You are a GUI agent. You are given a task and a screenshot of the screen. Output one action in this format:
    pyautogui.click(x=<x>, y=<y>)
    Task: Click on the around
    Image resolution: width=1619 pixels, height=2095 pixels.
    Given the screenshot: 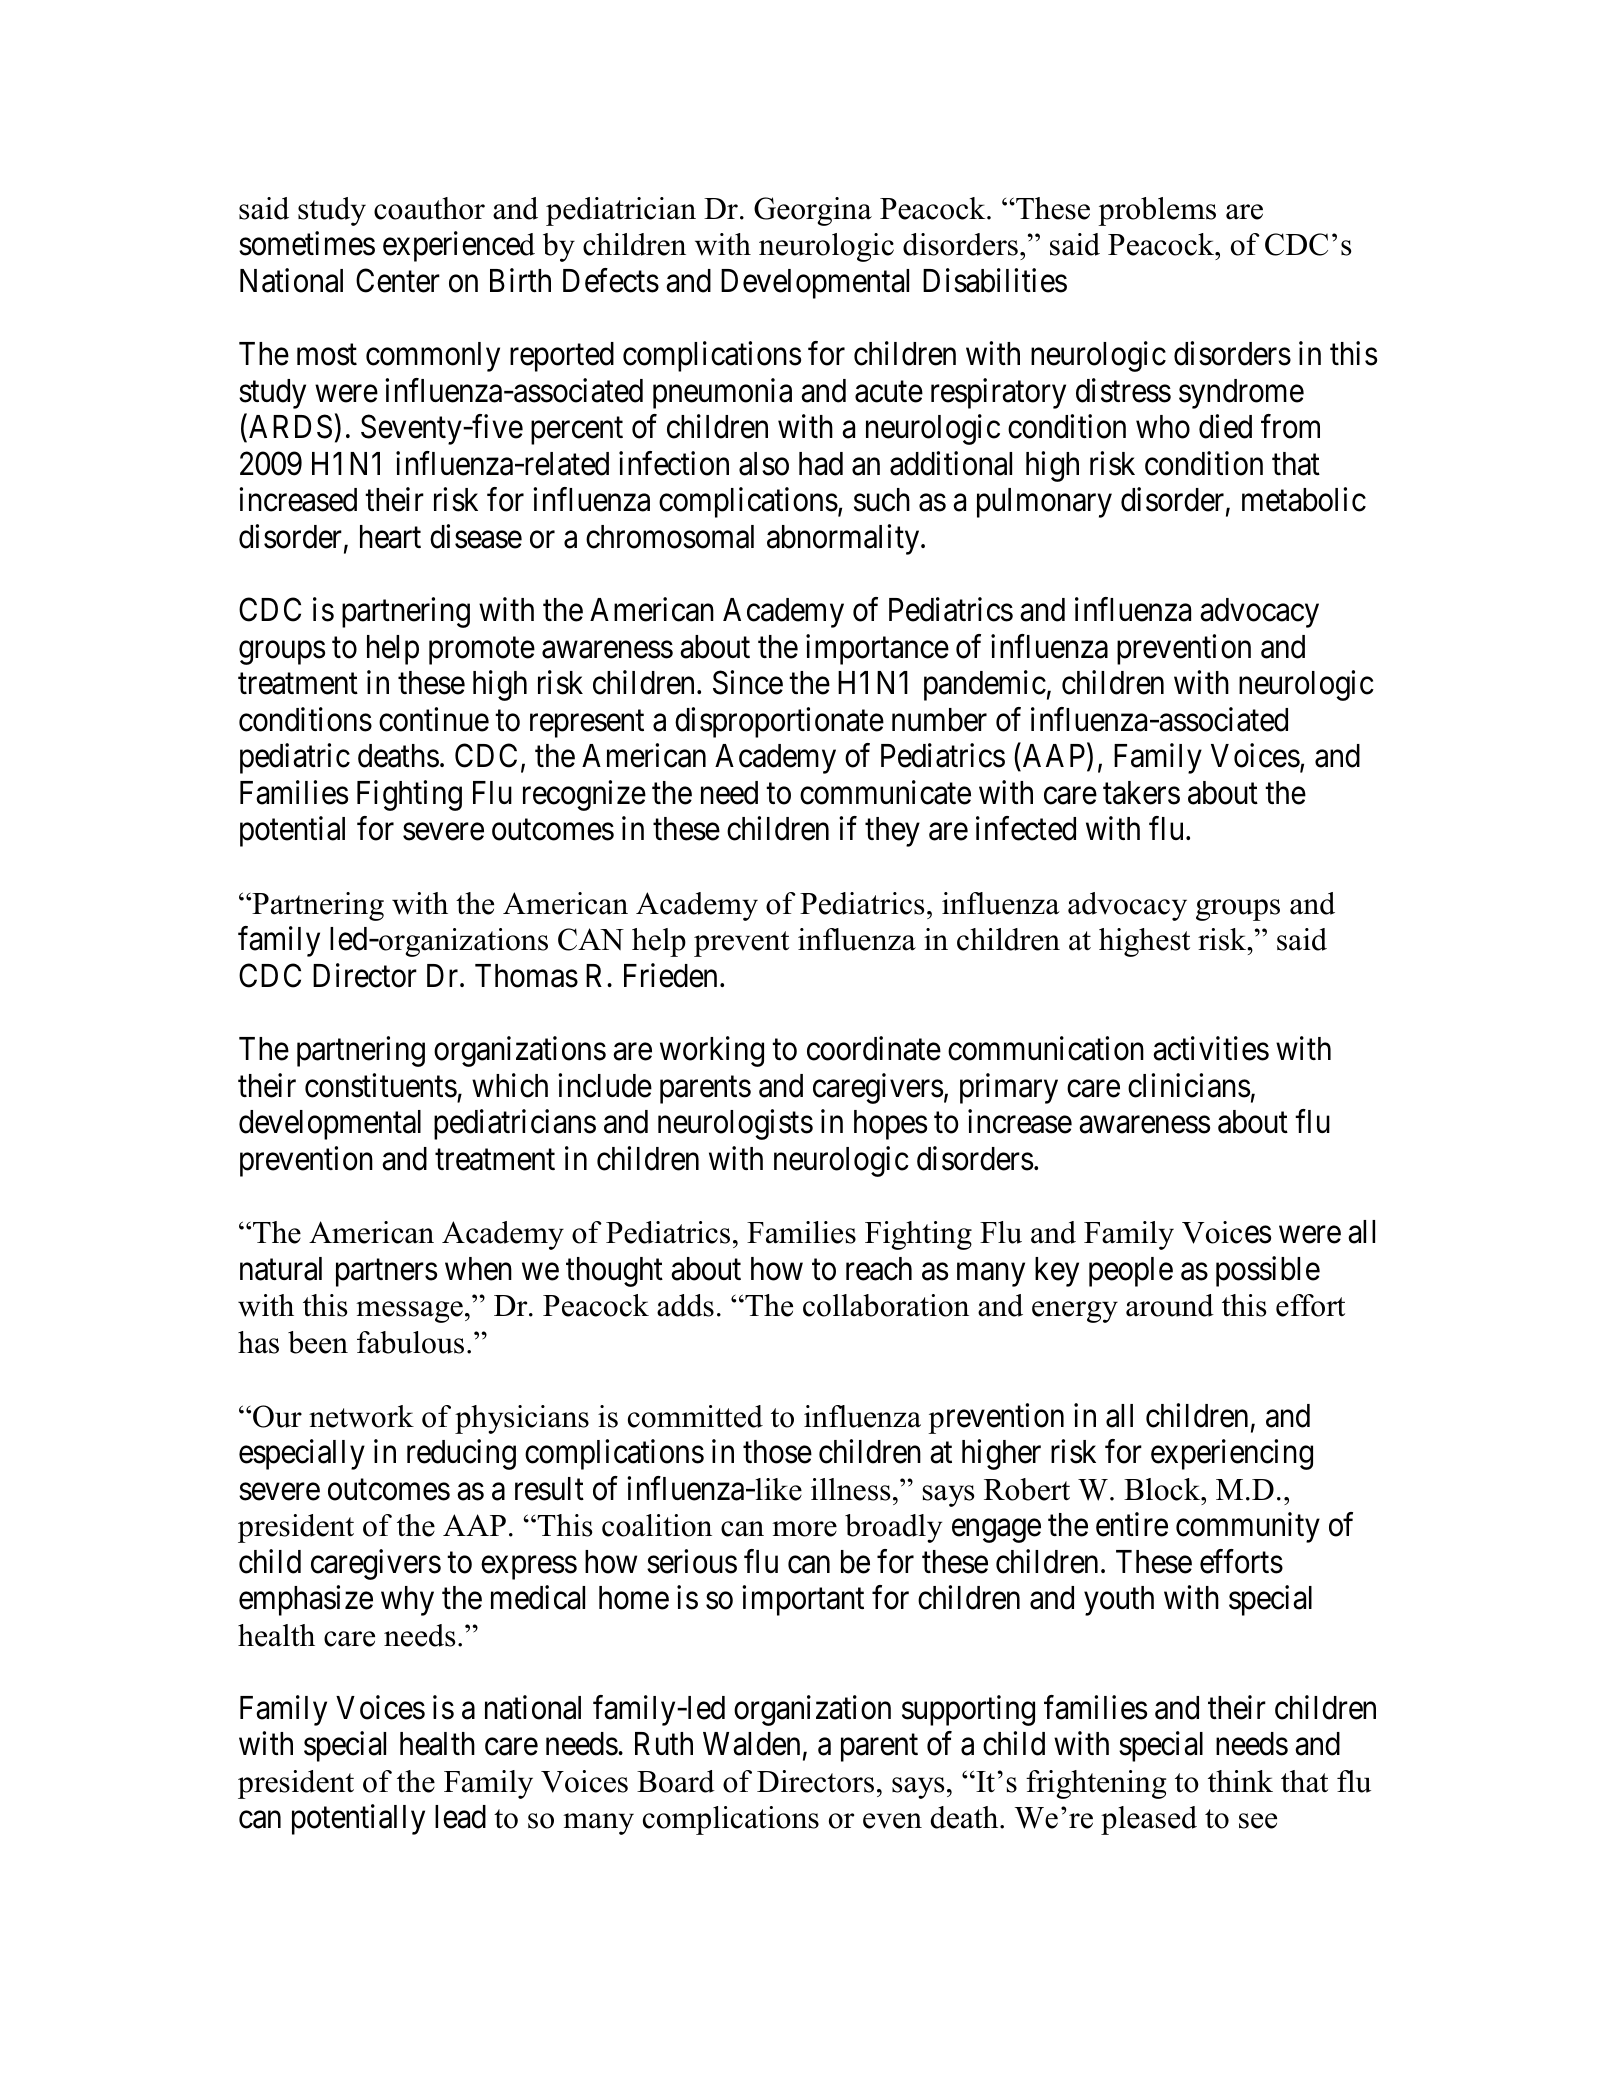 What is the action you would take?
    pyautogui.click(x=1170, y=1305)
